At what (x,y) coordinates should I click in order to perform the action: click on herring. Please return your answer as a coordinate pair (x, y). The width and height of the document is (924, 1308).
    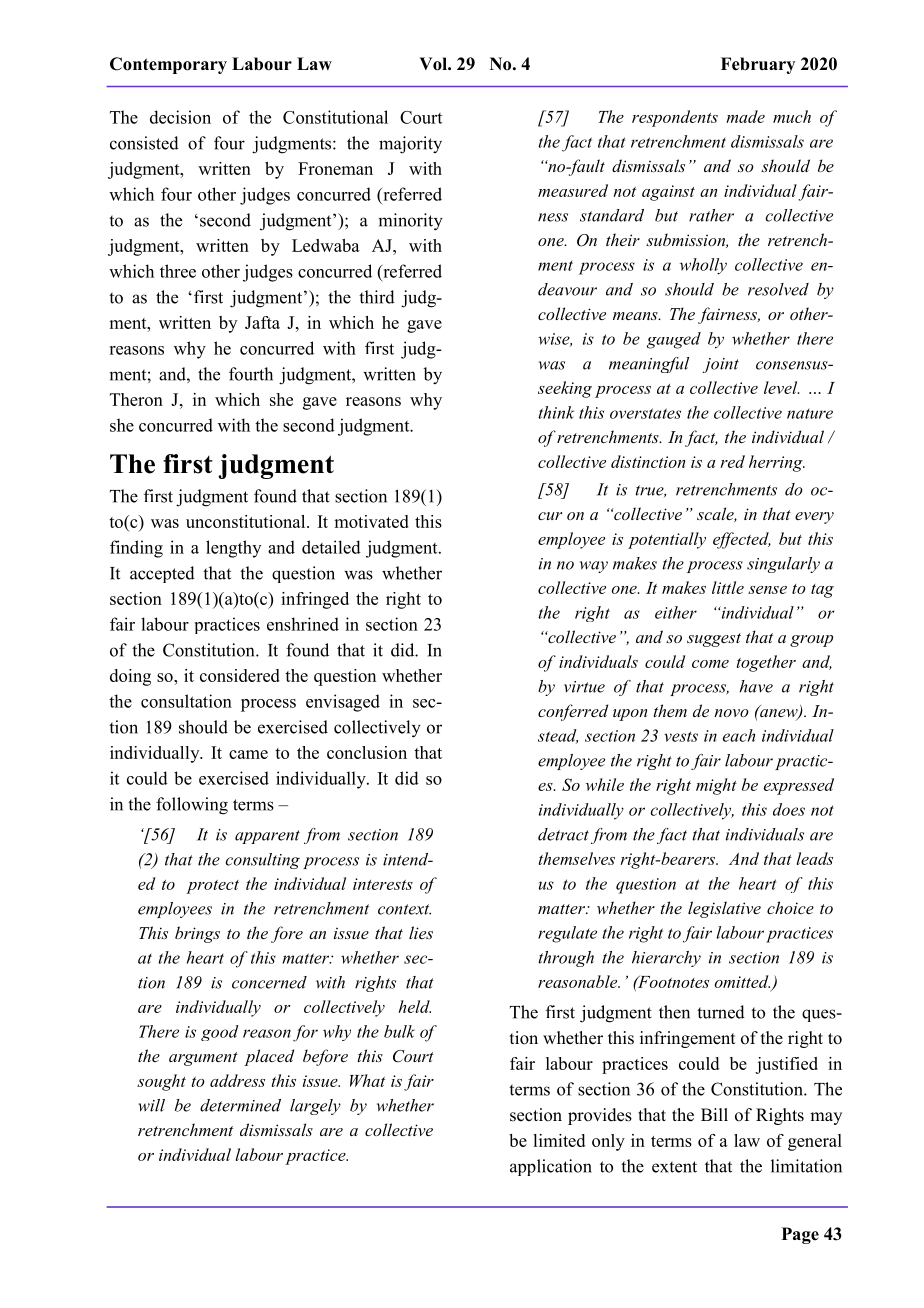
    Looking at the image, I should click on (777, 463).
